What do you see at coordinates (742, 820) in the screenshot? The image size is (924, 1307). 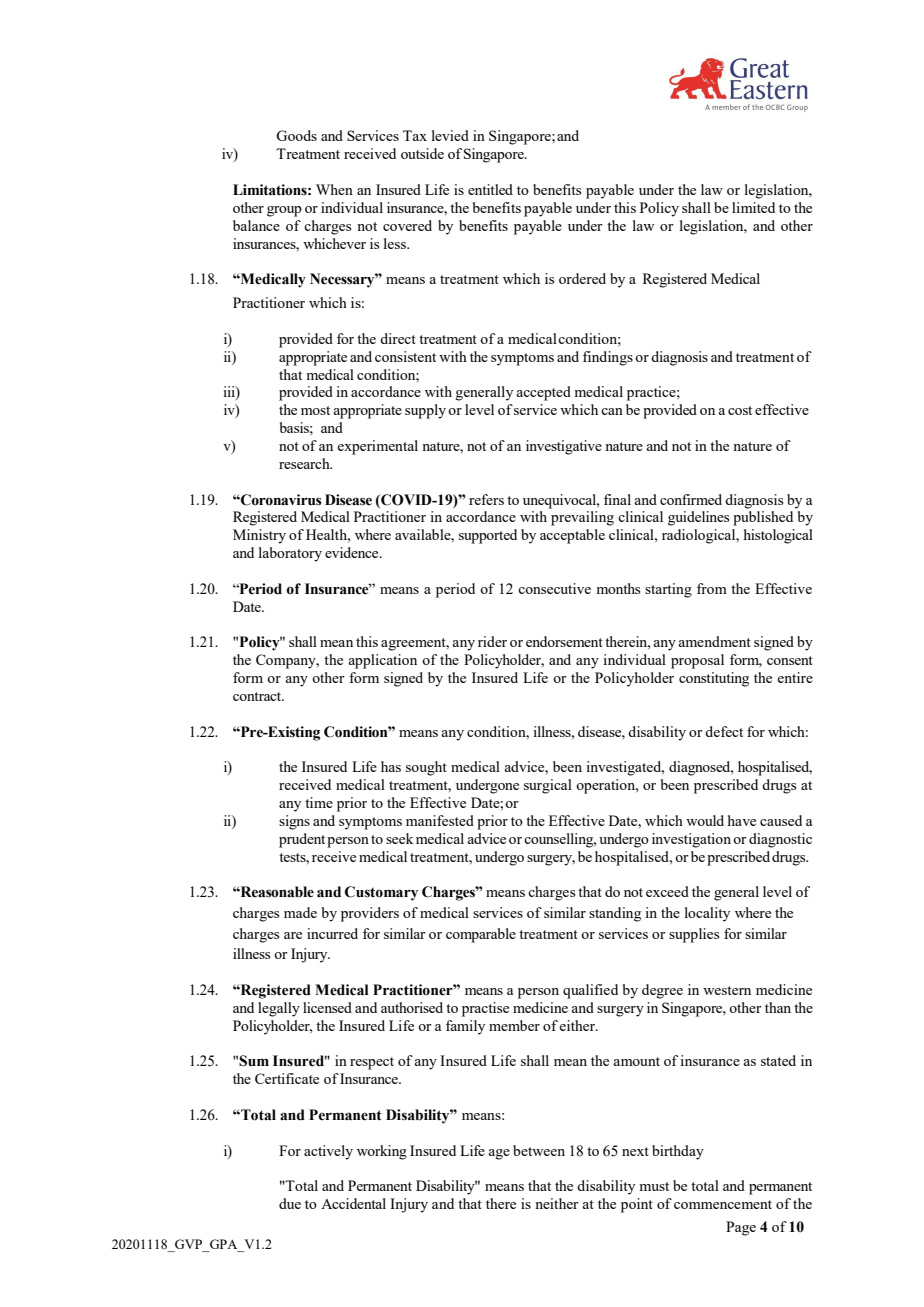 I see `have` at bounding box center [742, 820].
